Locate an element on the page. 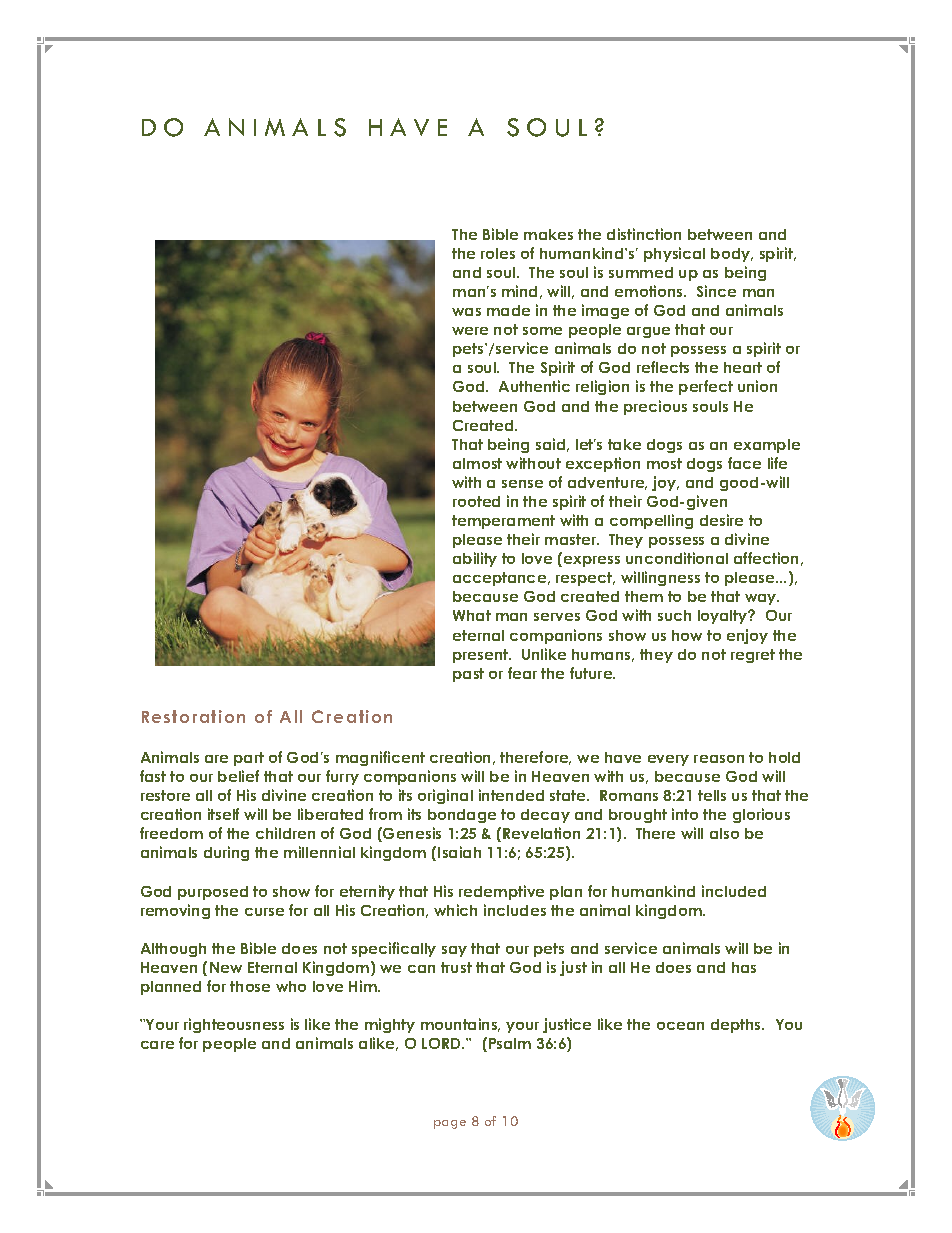  face is located at coordinates (744, 463).
